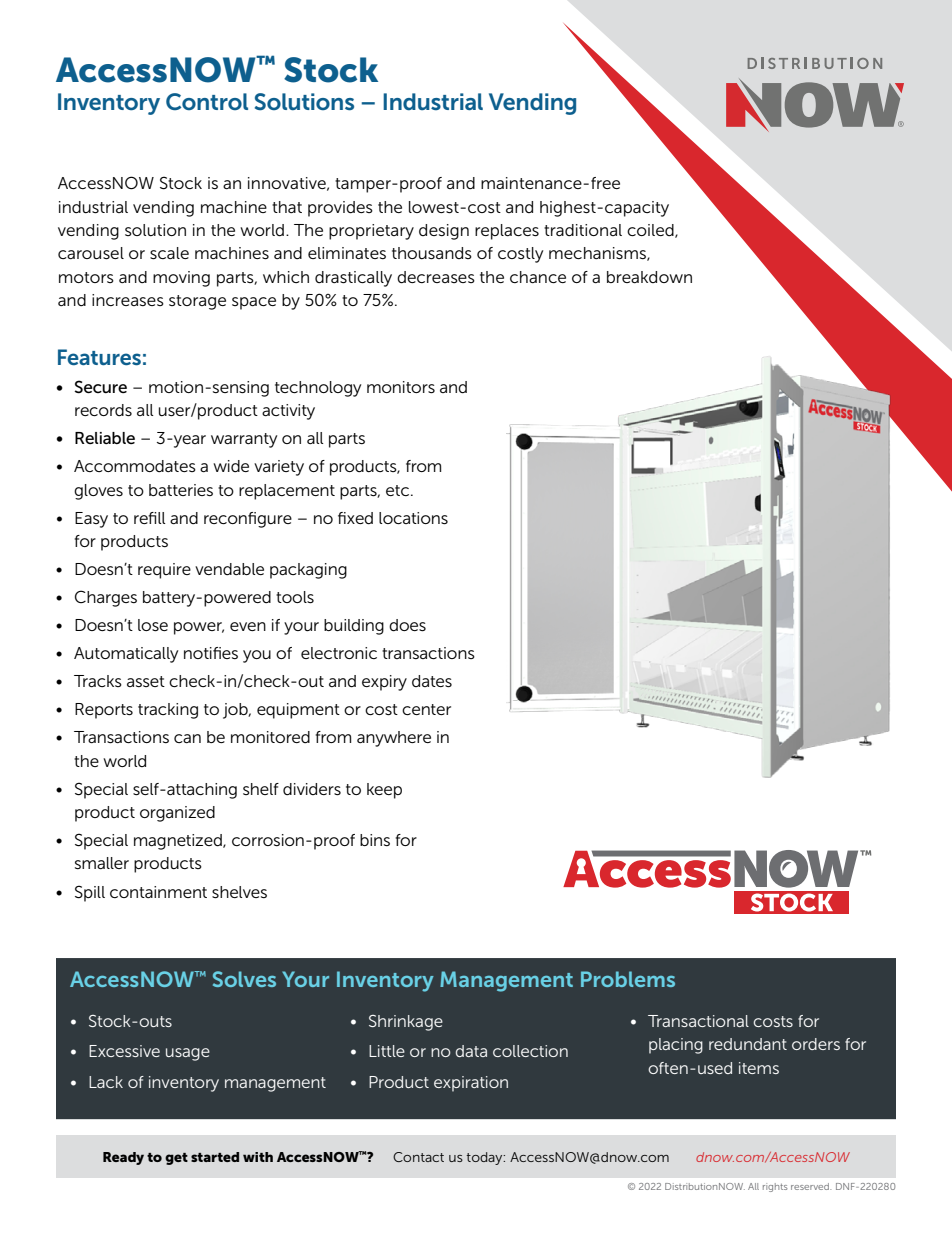 The width and height of the image is (952, 1233). Describe the element at coordinates (153, 625) in the image. I see `lose` at that location.
